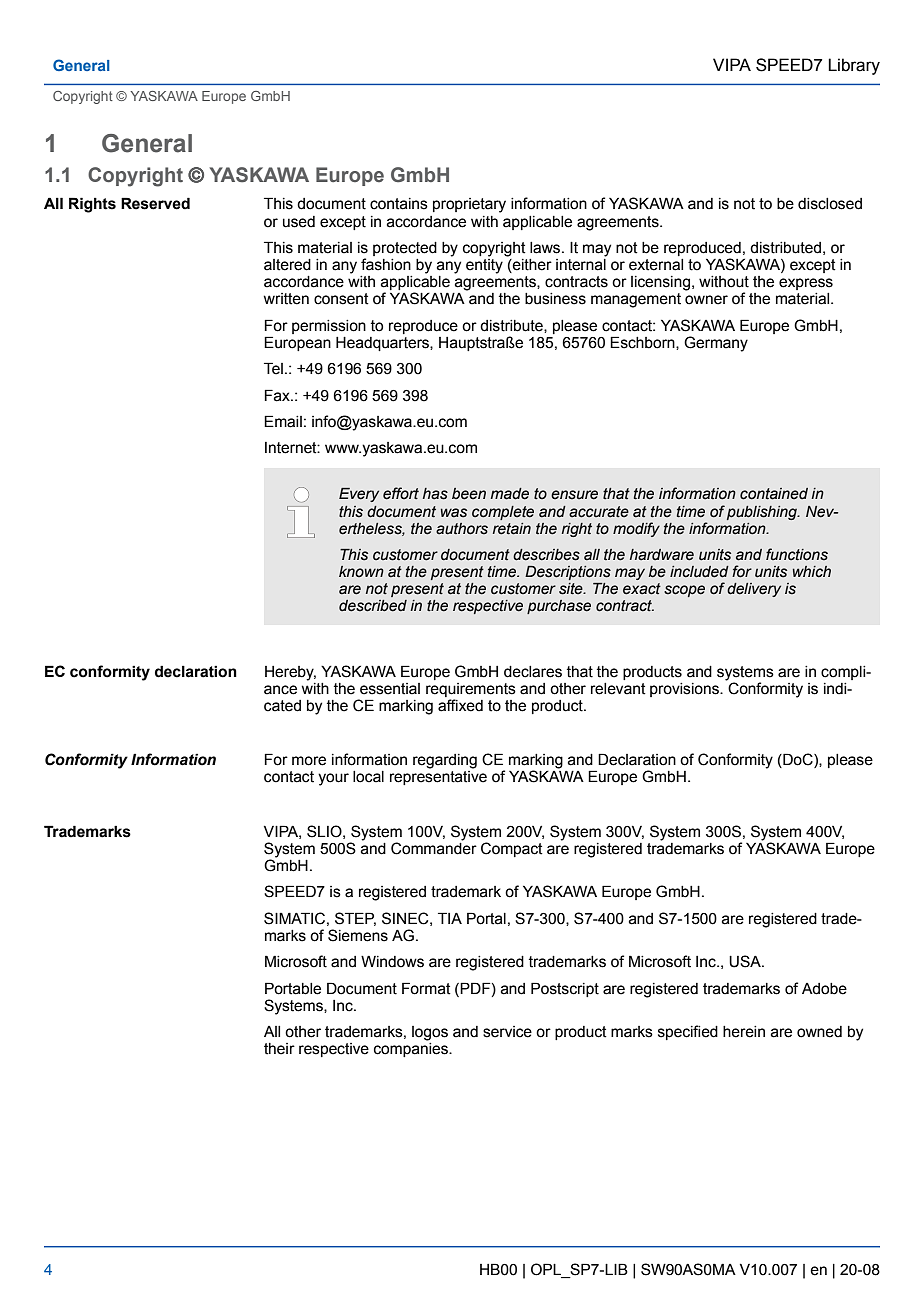 The width and height of the image is (924, 1308). I want to click on Germany, so click(716, 344).
